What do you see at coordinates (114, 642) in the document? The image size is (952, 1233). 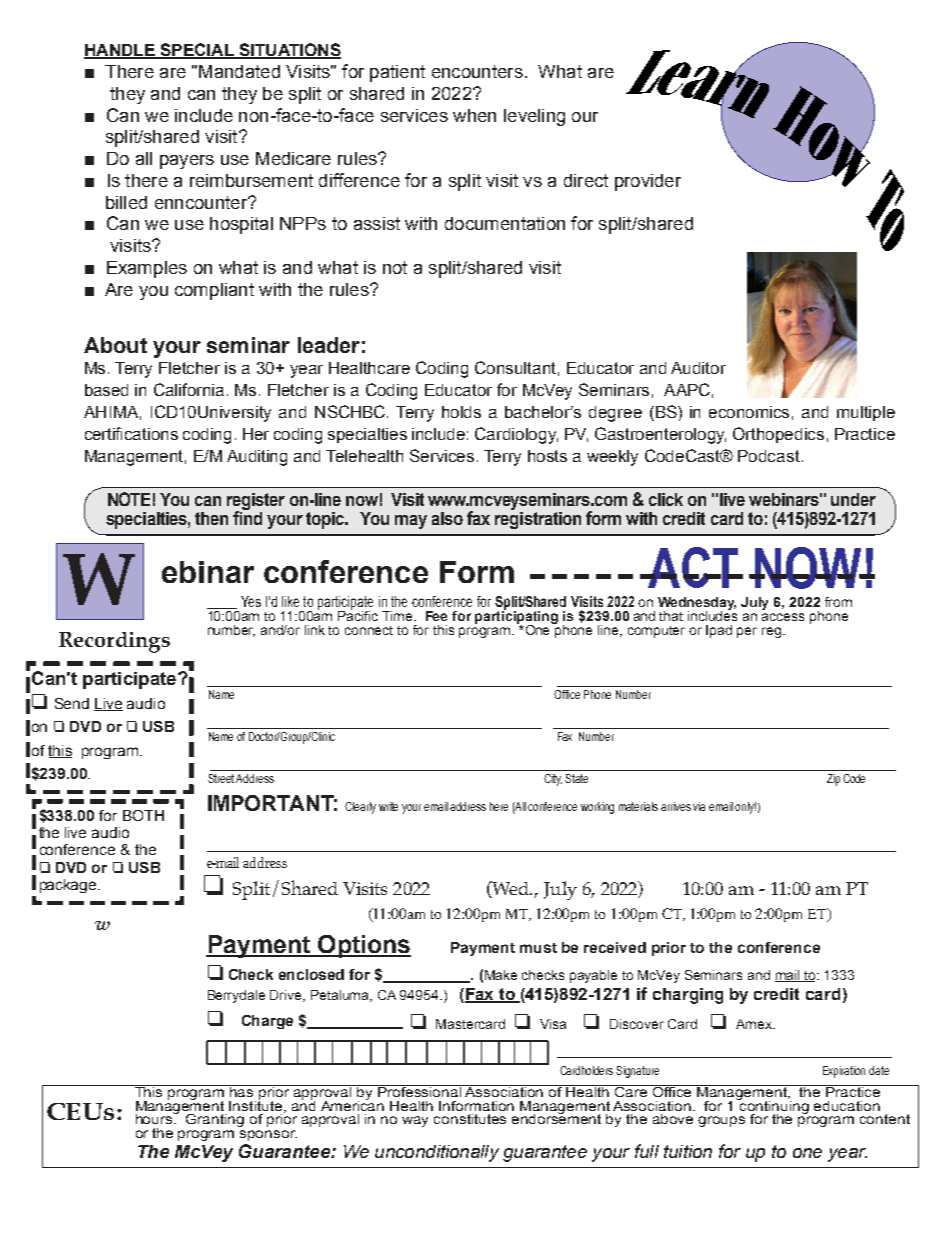 I see `Recordings` at bounding box center [114, 642].
